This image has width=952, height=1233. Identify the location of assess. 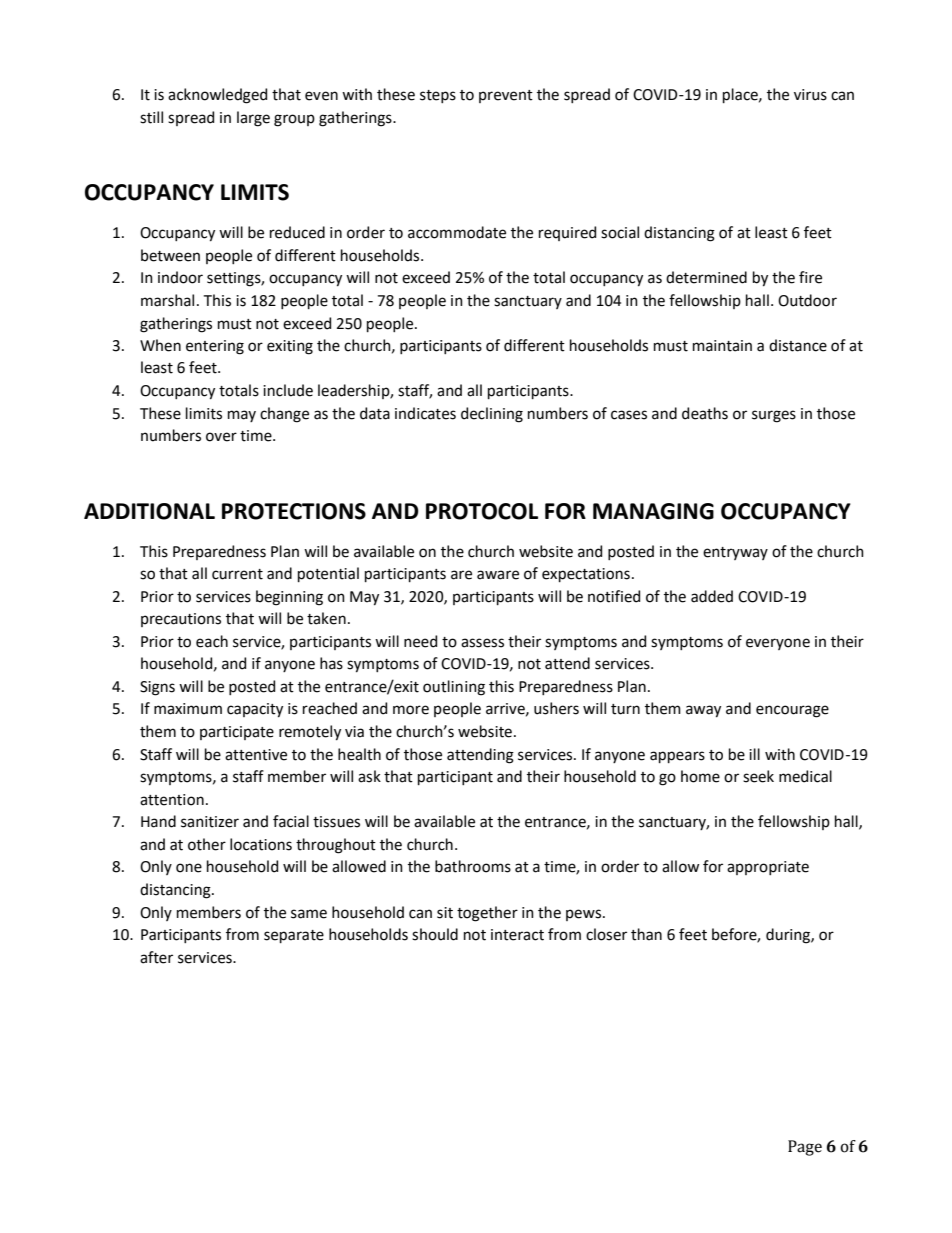
(482, 643).
